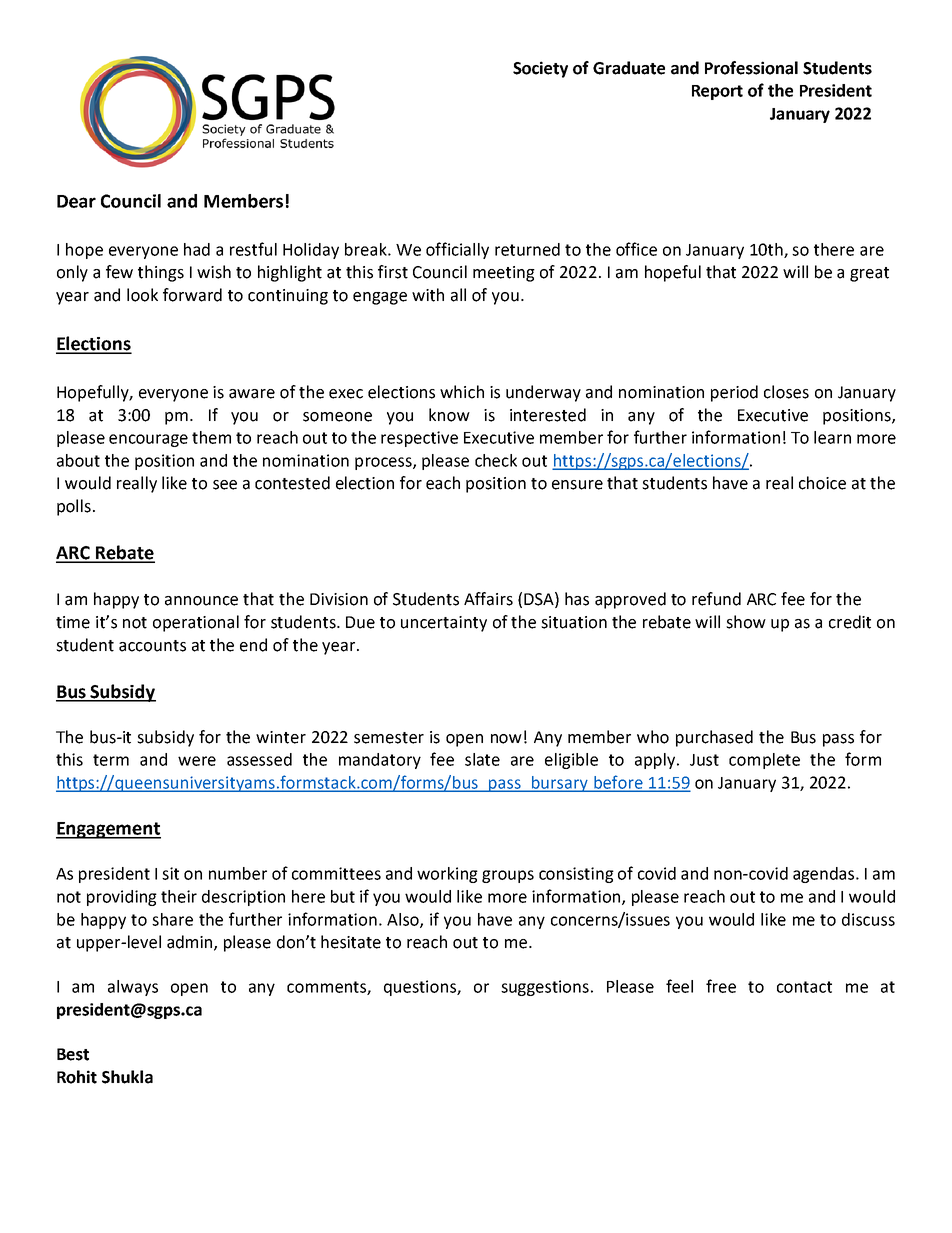 This screenshot has width=952, height=1233. Describe the element at coordinates (764, 761) in the screenshot. I see `complete` at that location.
